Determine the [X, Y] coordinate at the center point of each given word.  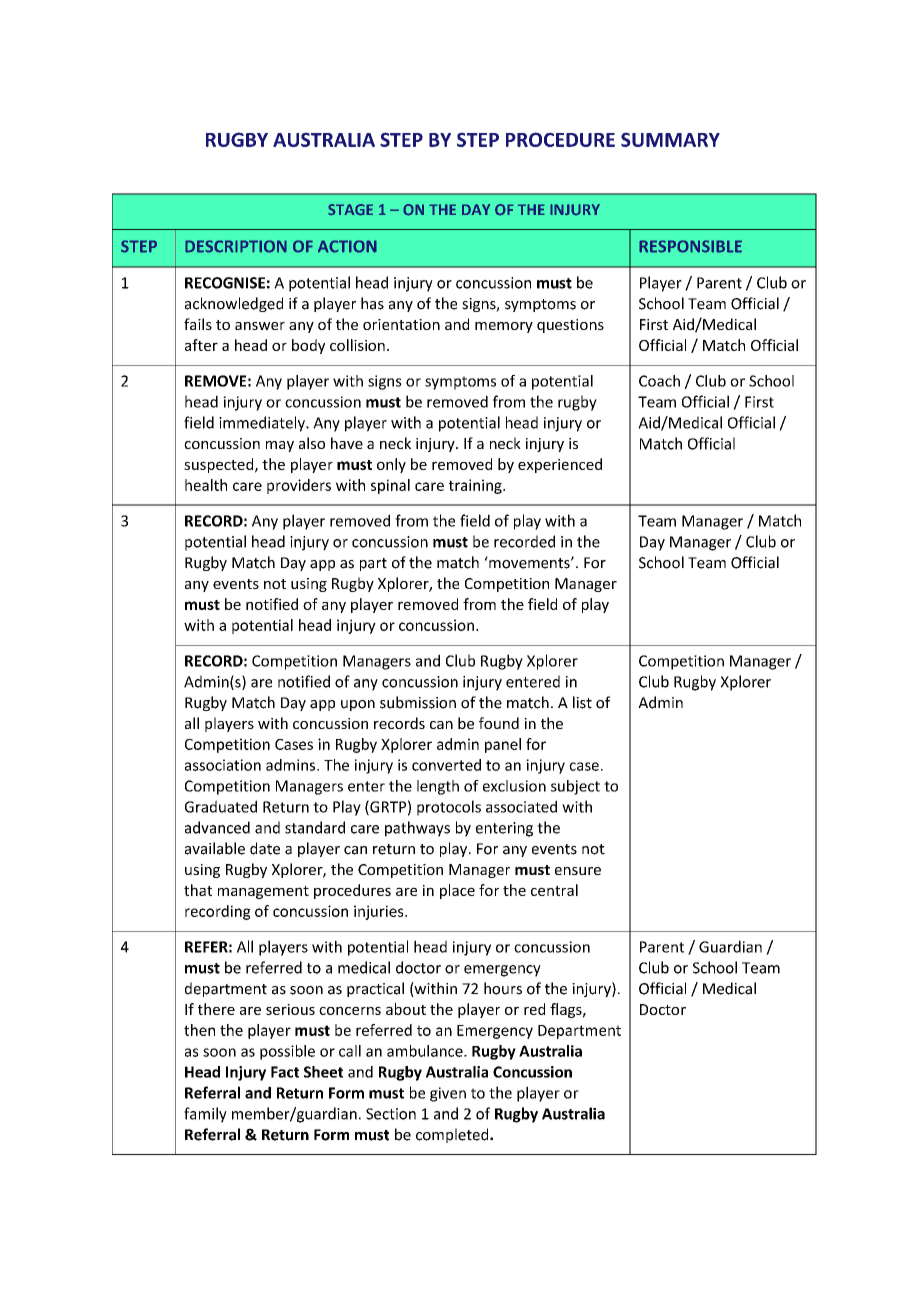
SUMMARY [670, 139]
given [448, 1094]
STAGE [350, 210]
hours [503, 988]
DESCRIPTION [236, 246]
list [582, 702]
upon [358, 705]
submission [418, 702]
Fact [285, 1072]
